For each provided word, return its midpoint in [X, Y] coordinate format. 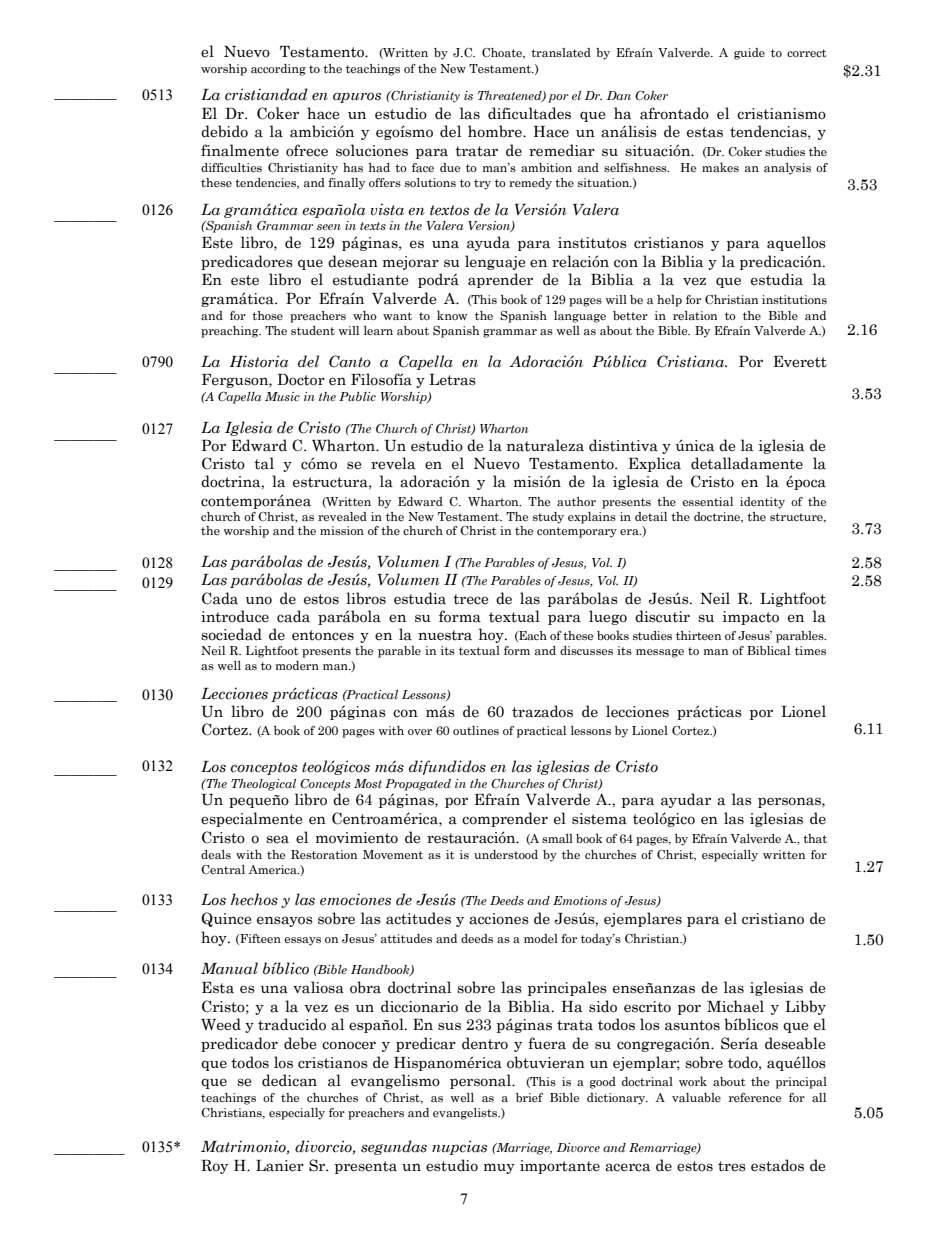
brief [529, 1097]
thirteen [698, 635]
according [278, 70]
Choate [503, 53]
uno [259, 600]
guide [749, 54]
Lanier [280, 1166]
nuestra [445, 635]
